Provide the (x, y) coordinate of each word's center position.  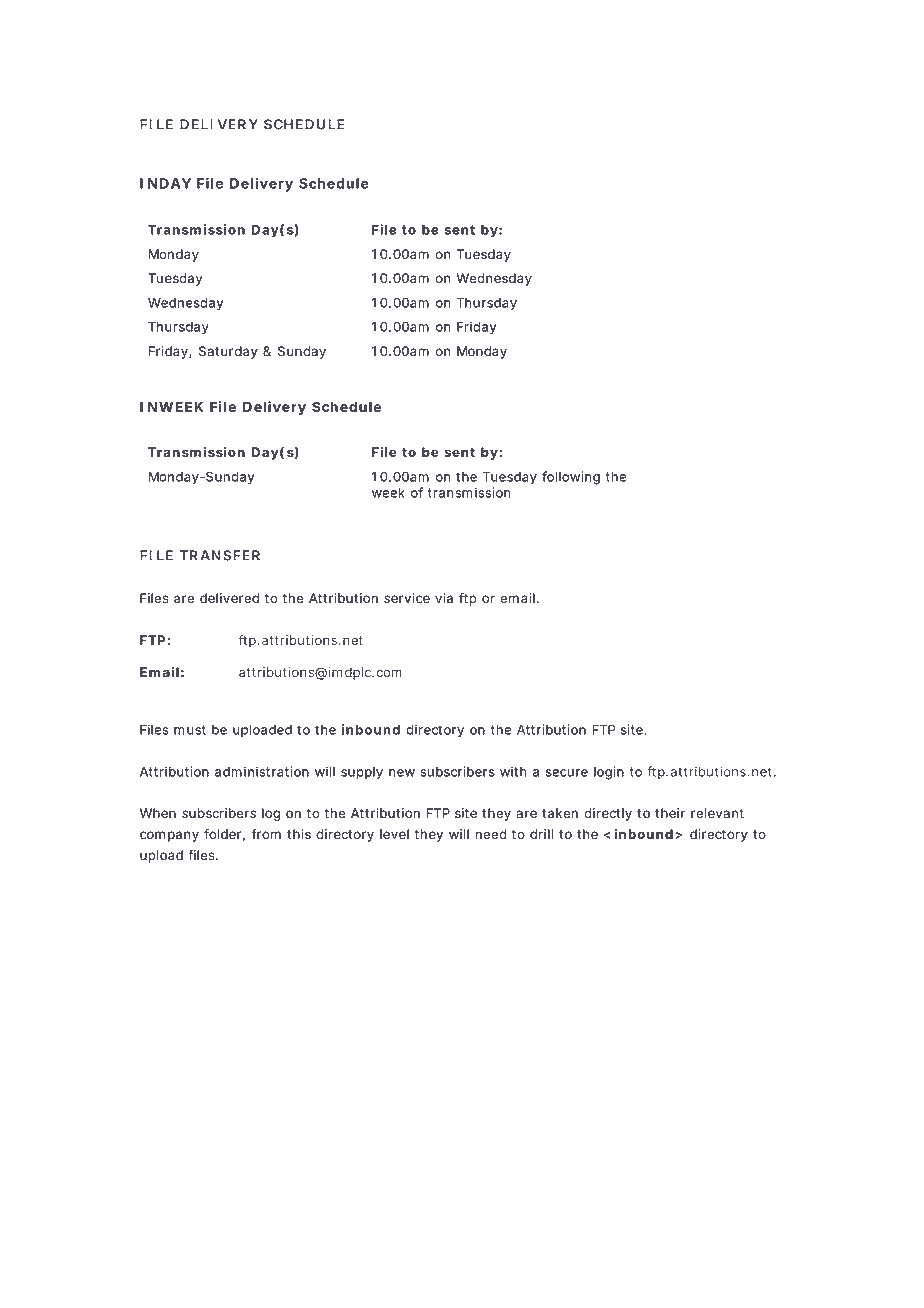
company (169, 836)
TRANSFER (220, 555)
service (407, 598)
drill (541, 834)
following (571, 478)
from (266, 834)
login (609, 773)
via (444, 598)
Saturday (228, 352)
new (402, 773)
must (190, 730)
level (394, 834)
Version (162, 1245)
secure (567, 773)
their (670, 813)
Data (342, 1230)
